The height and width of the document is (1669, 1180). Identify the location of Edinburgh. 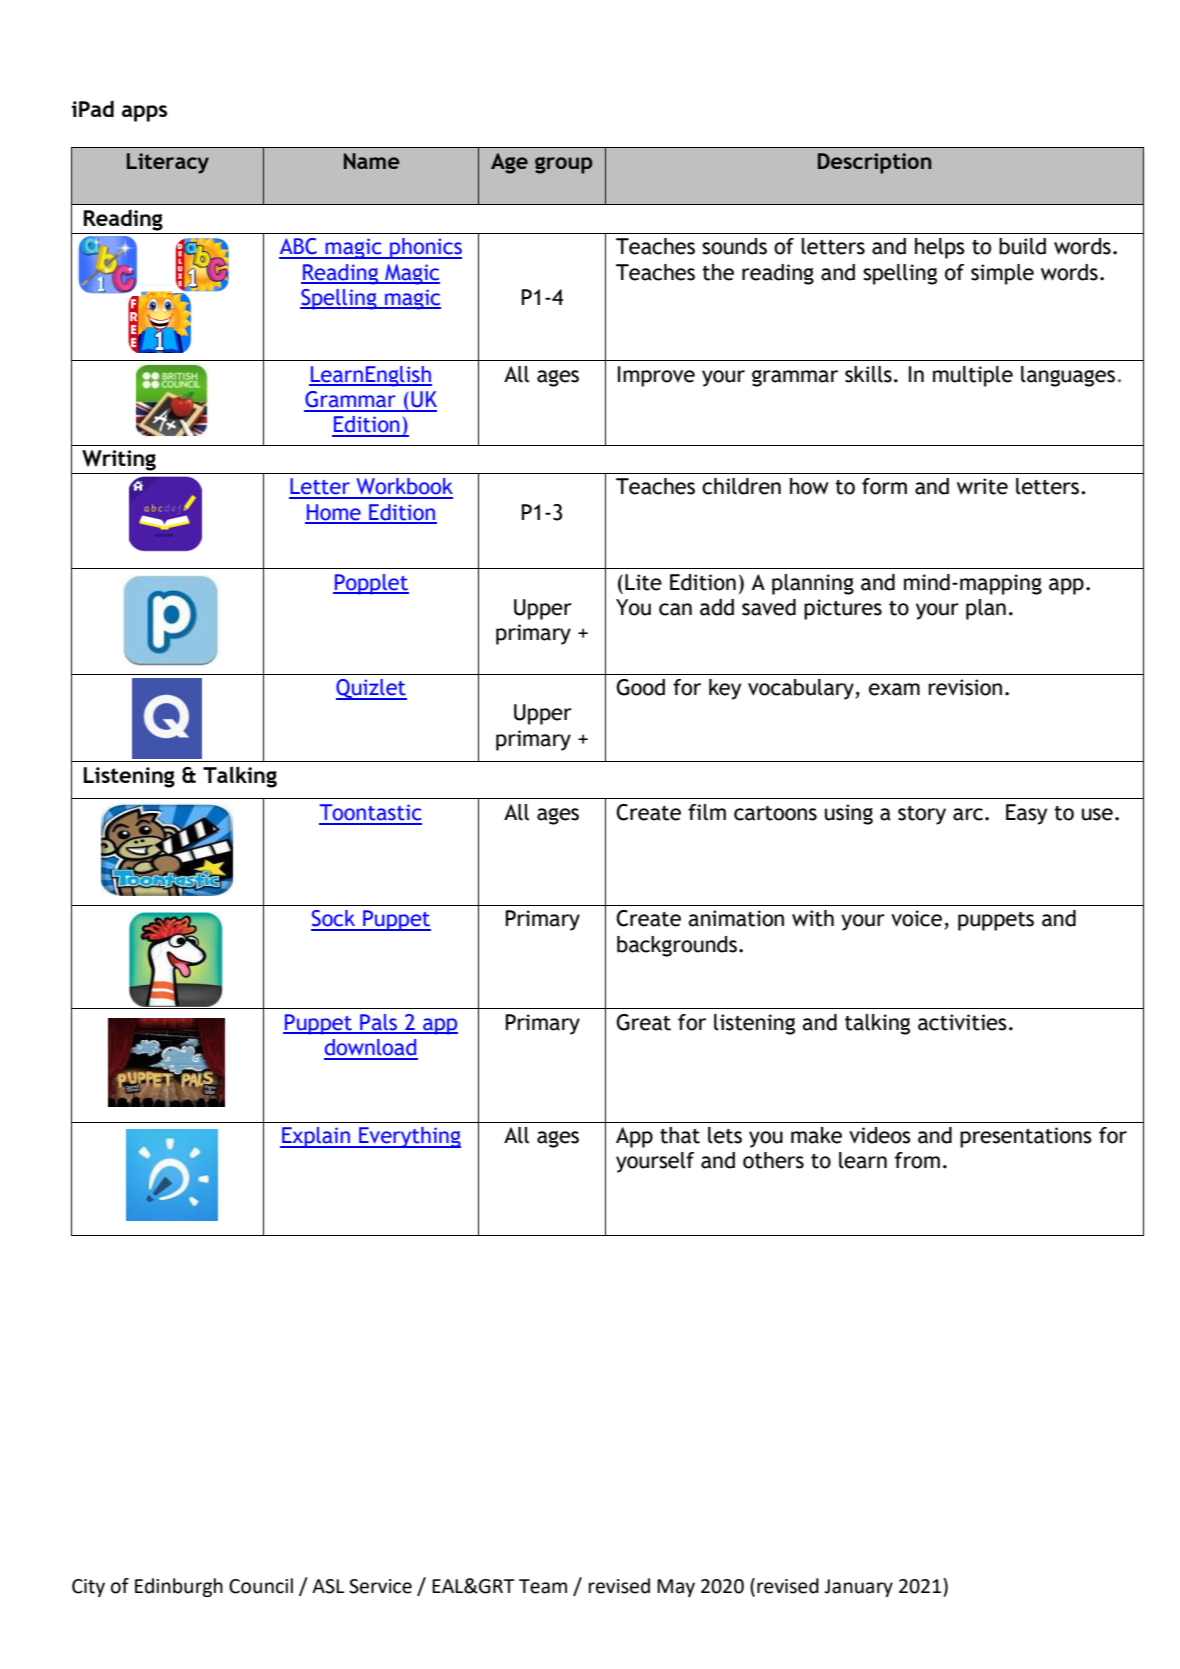
(179, 1587).
